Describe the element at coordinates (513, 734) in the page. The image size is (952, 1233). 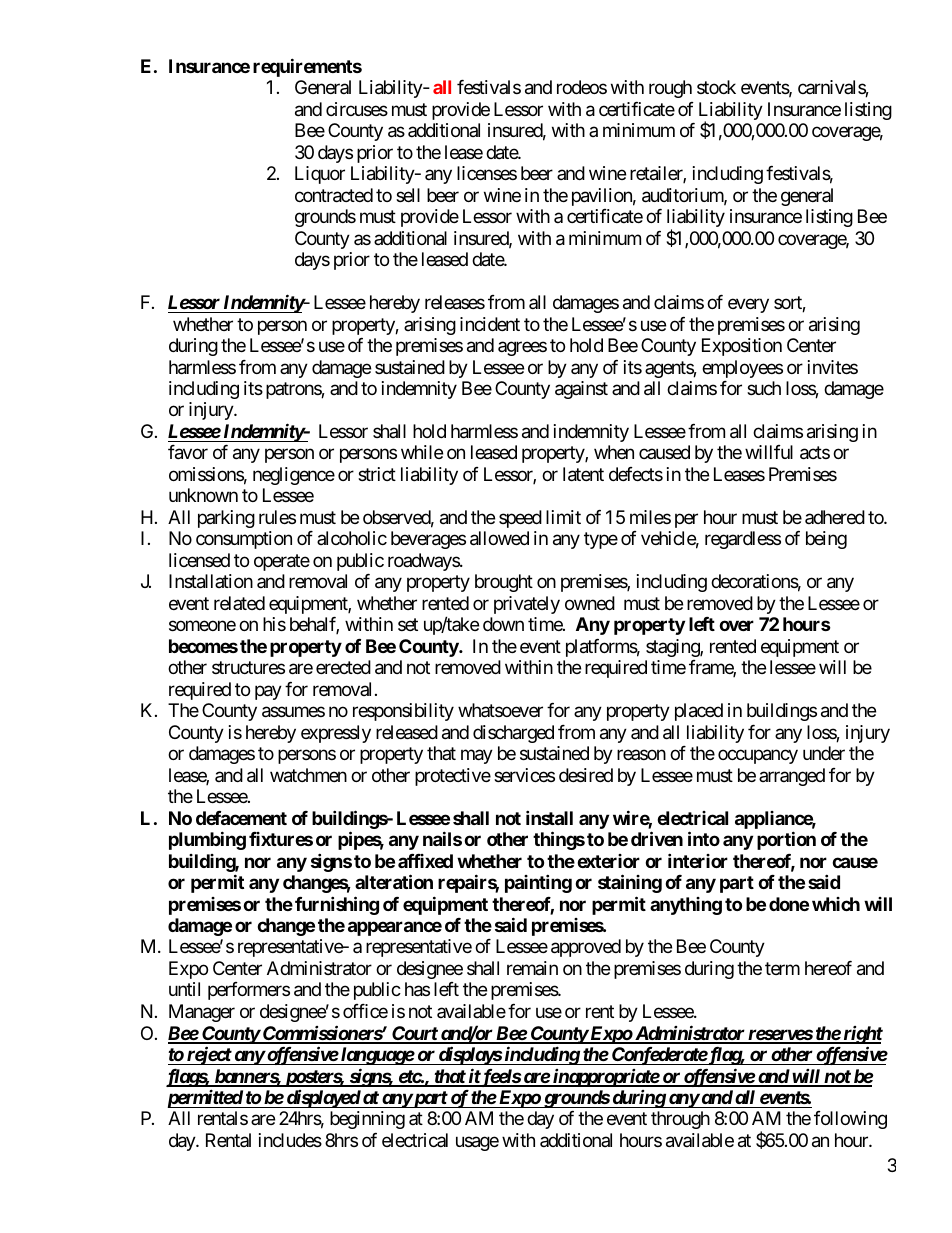
I see `discharged` at that location.
